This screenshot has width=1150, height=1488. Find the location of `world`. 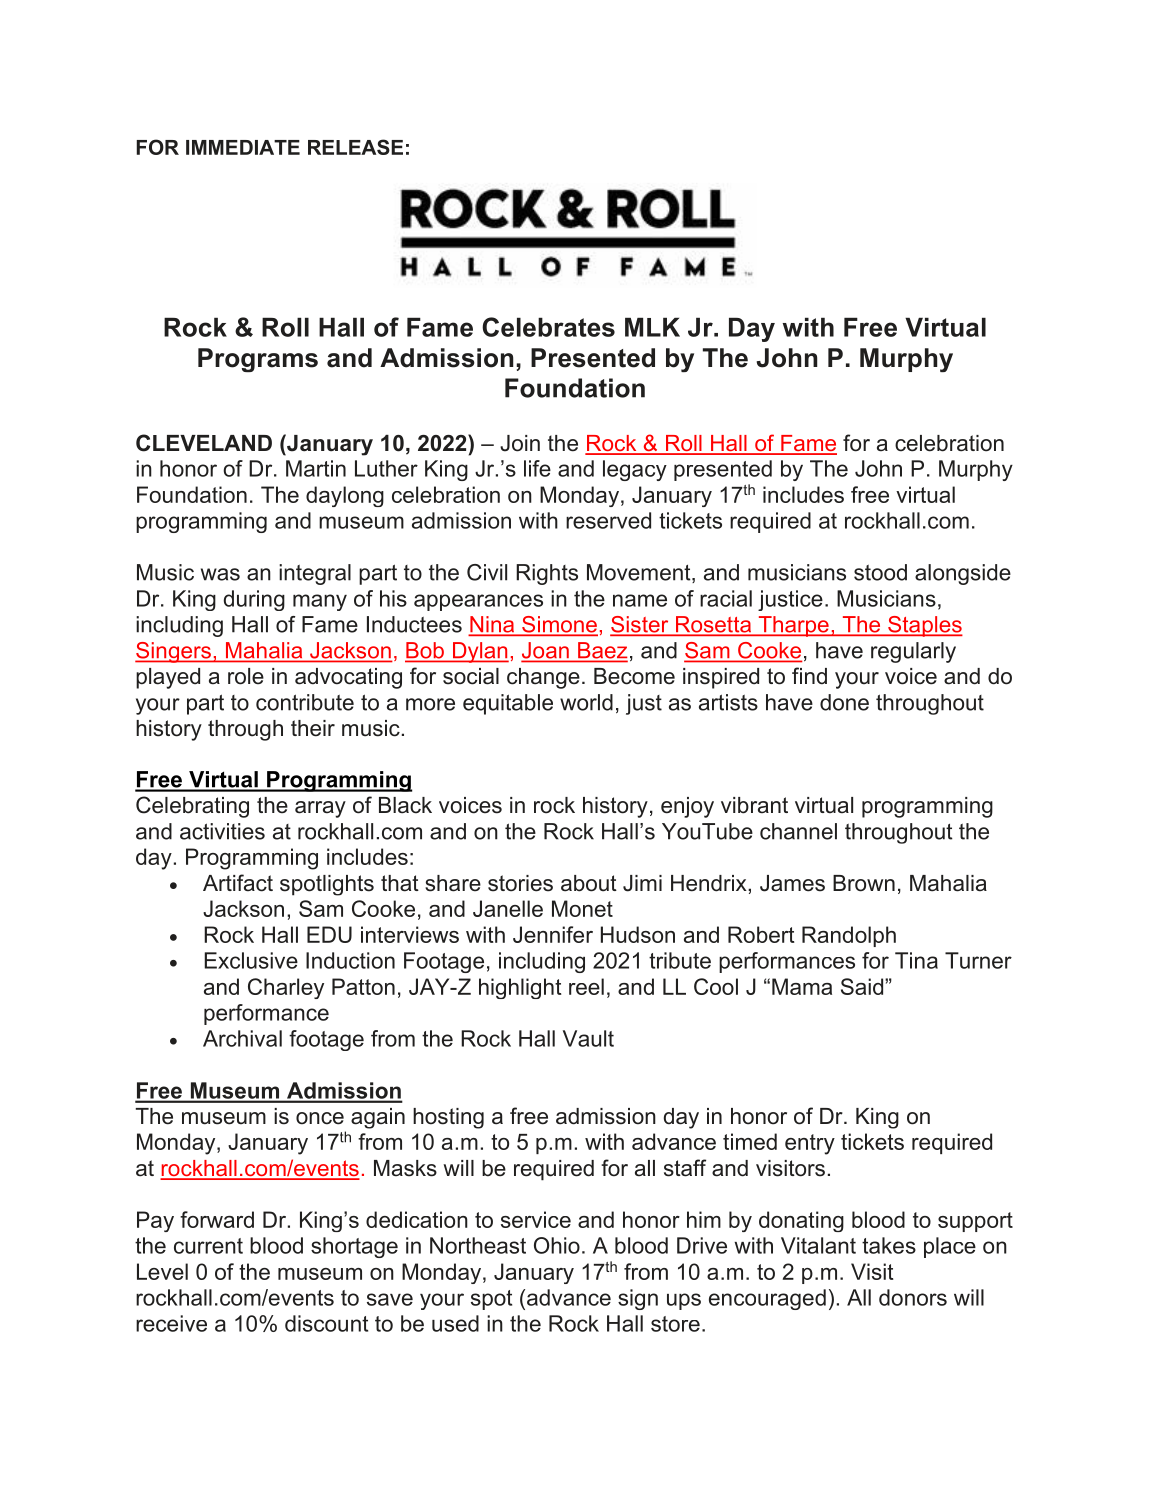

world is located at coordinates (586, 702).
